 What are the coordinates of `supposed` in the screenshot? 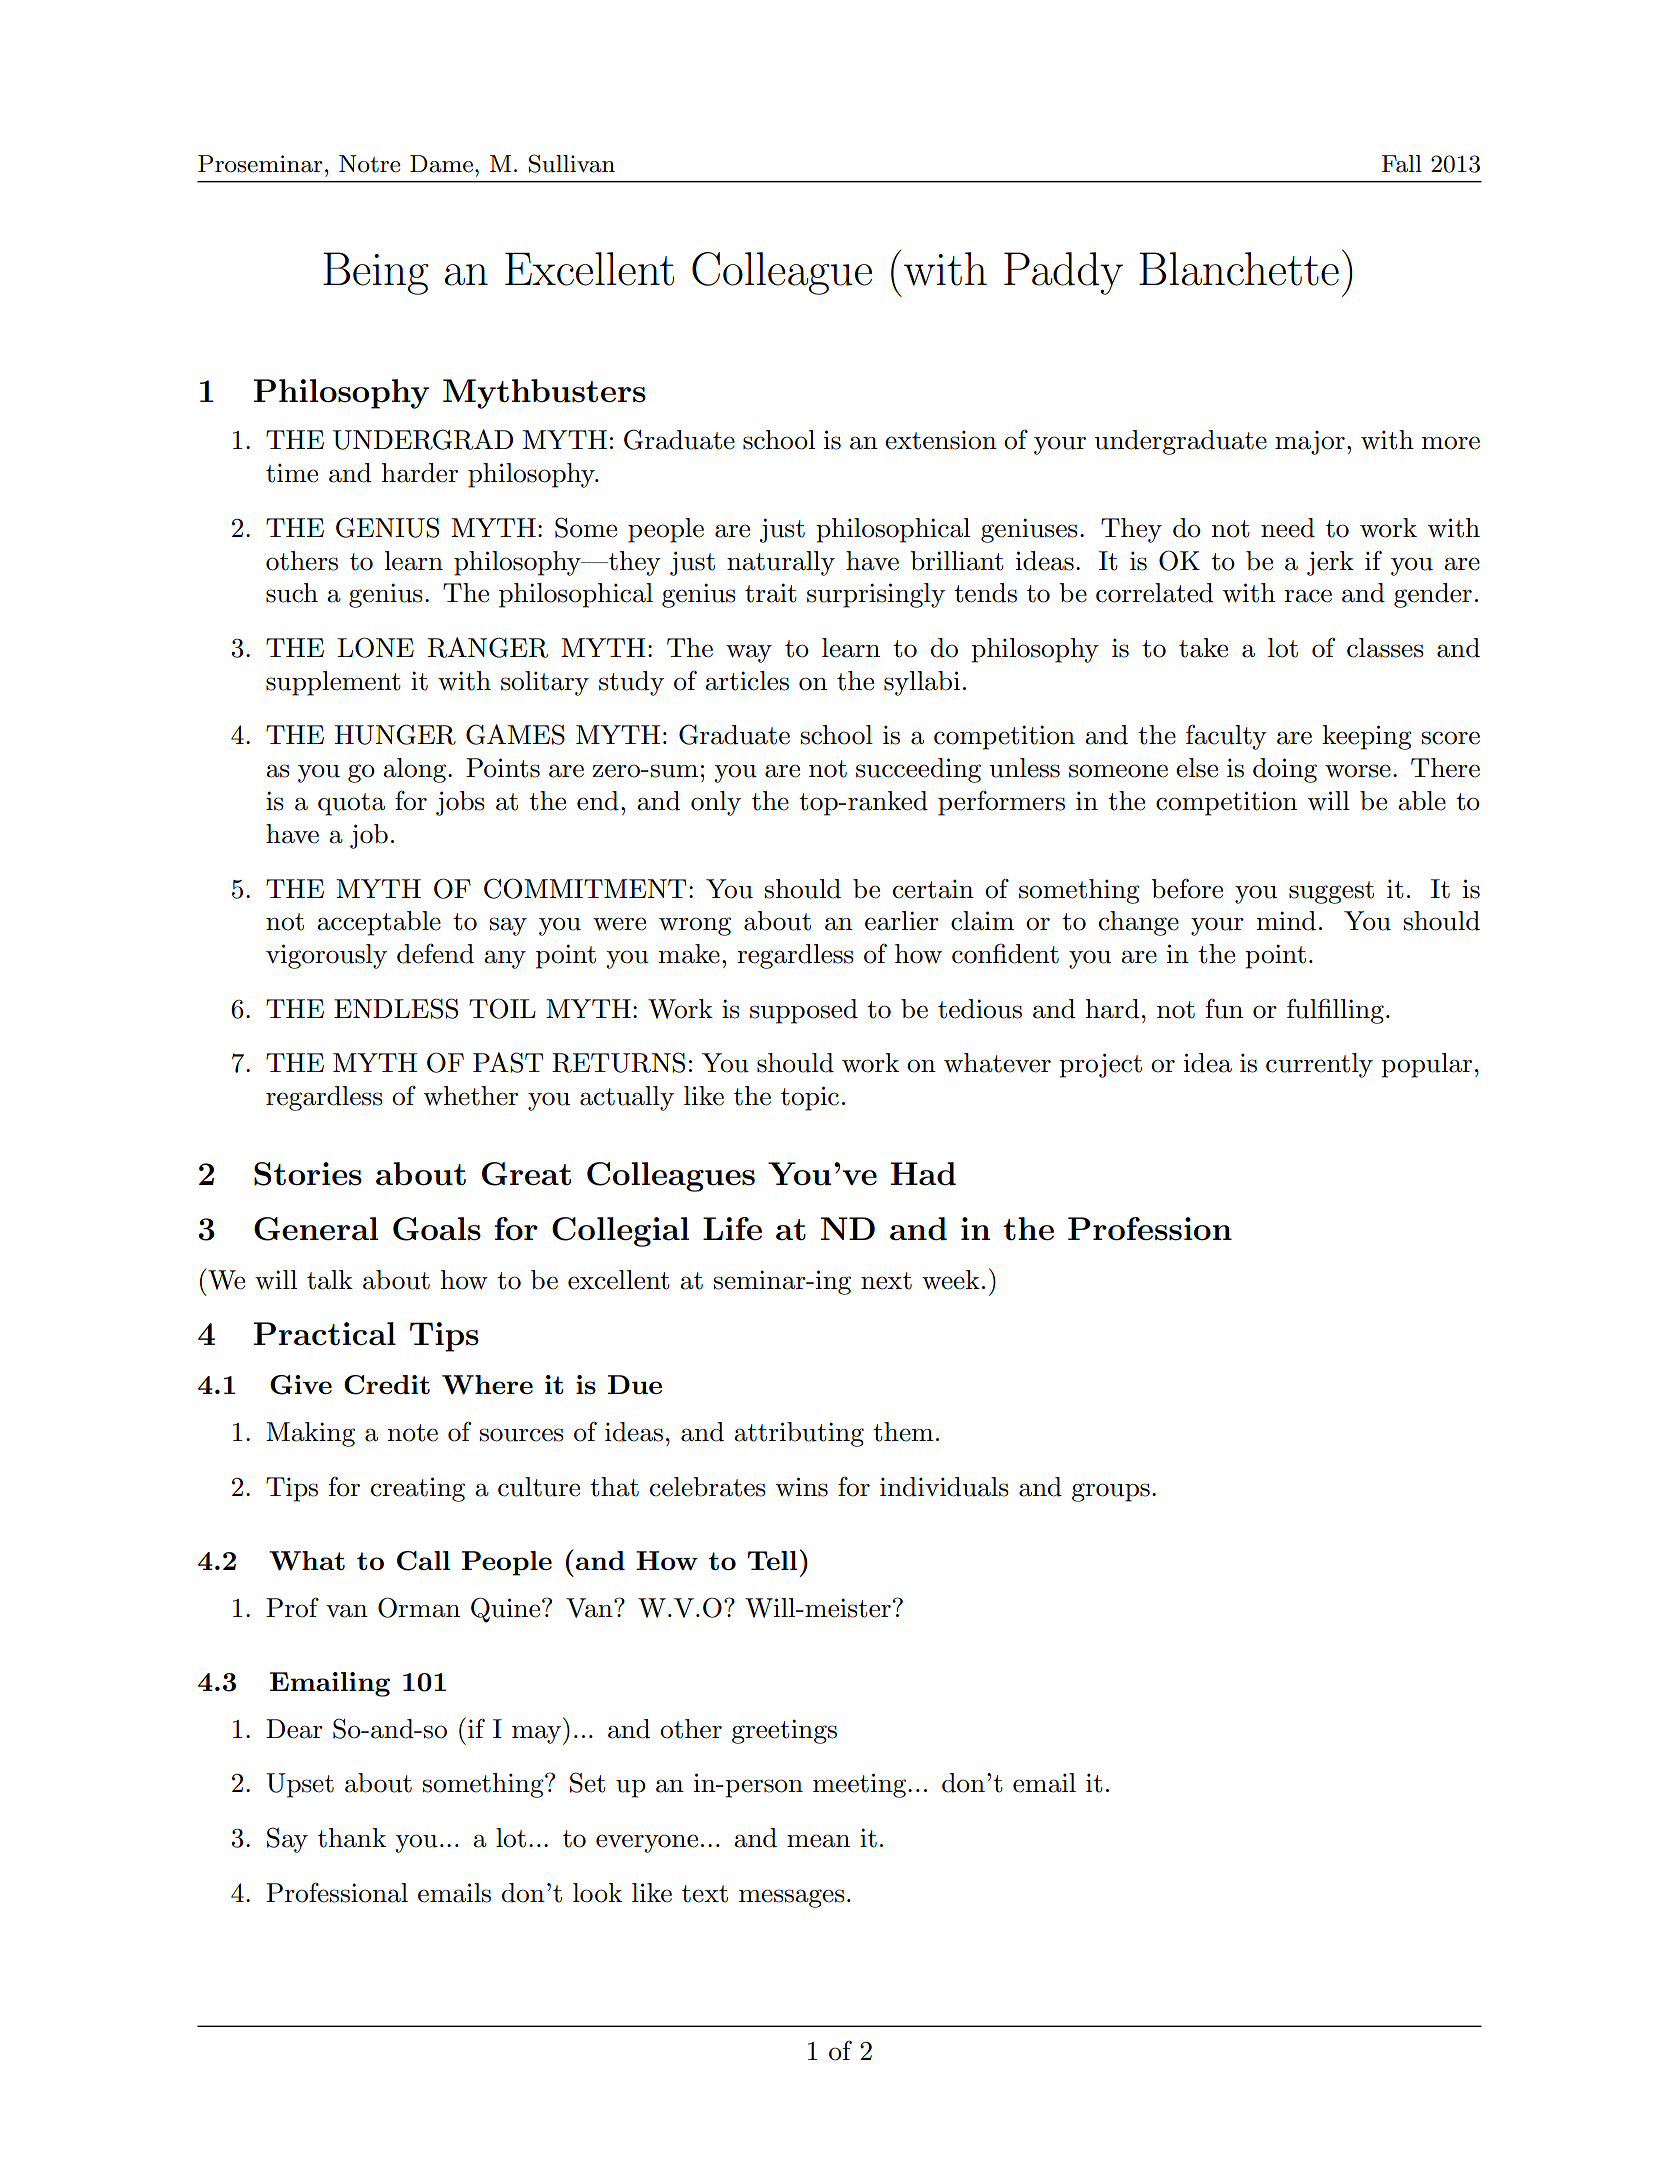 It's located at (804, 1011).
